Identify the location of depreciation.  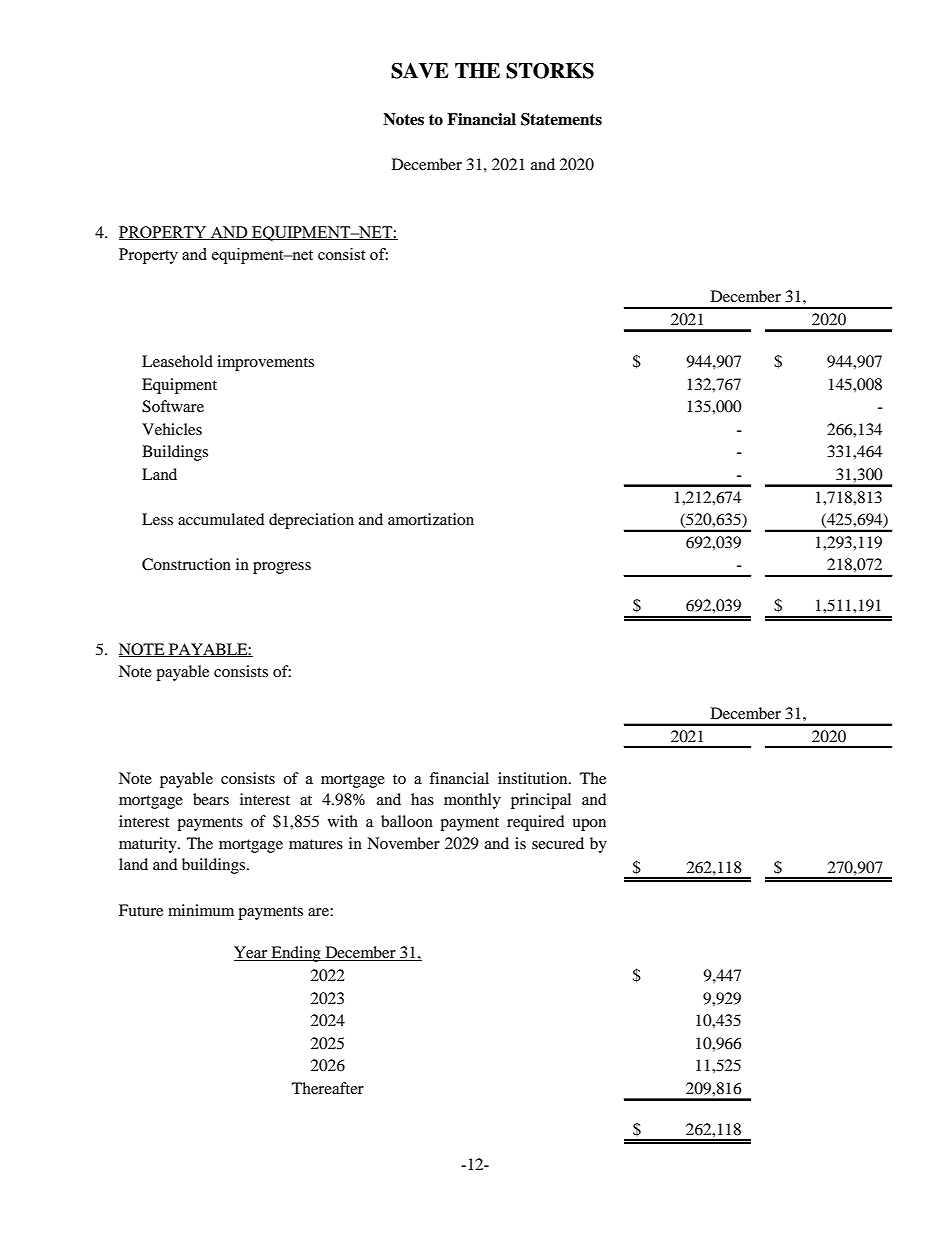
(311, 521).
